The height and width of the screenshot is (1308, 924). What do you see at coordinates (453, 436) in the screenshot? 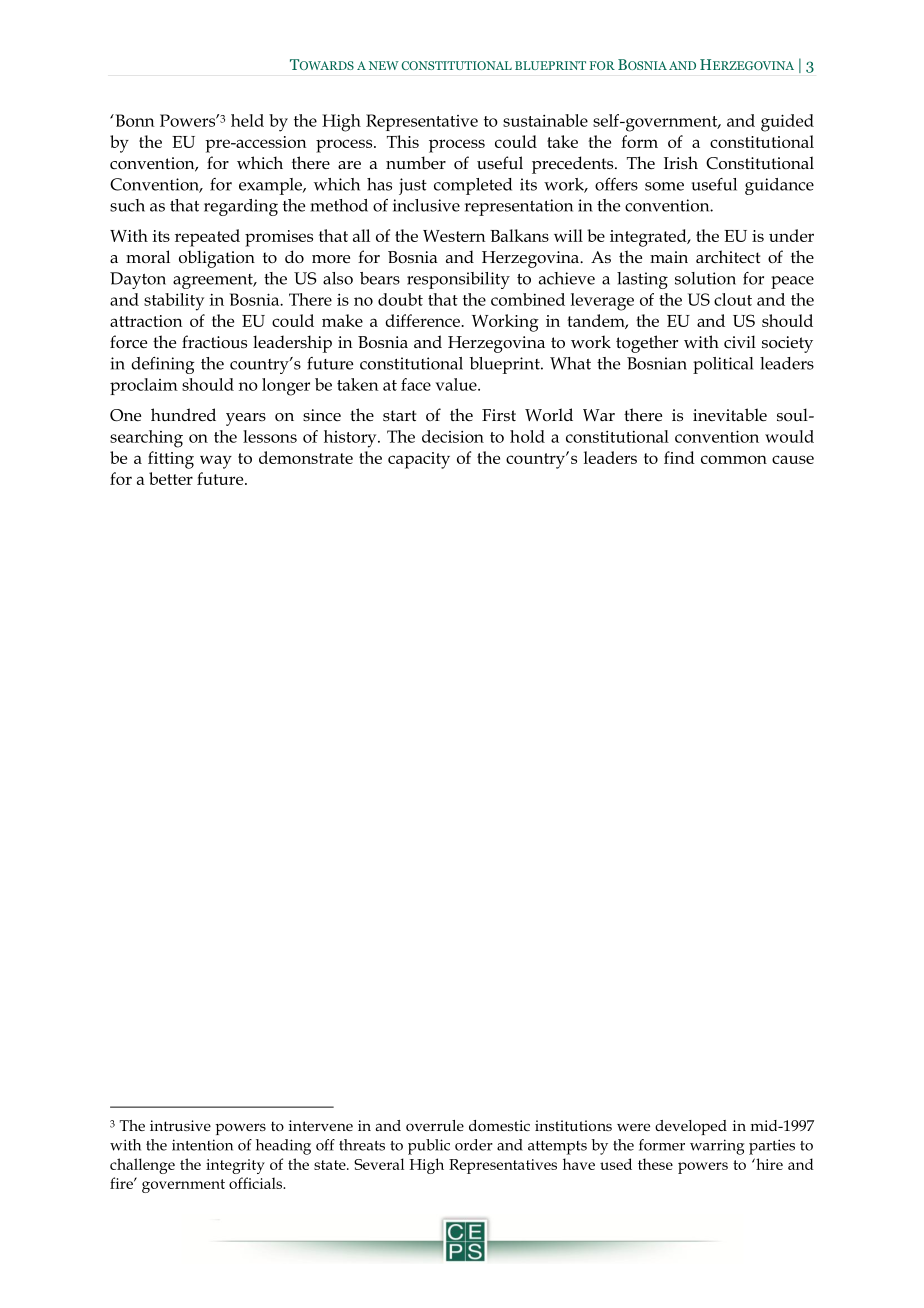
I see `decision` at bounding box center [453, 436].
